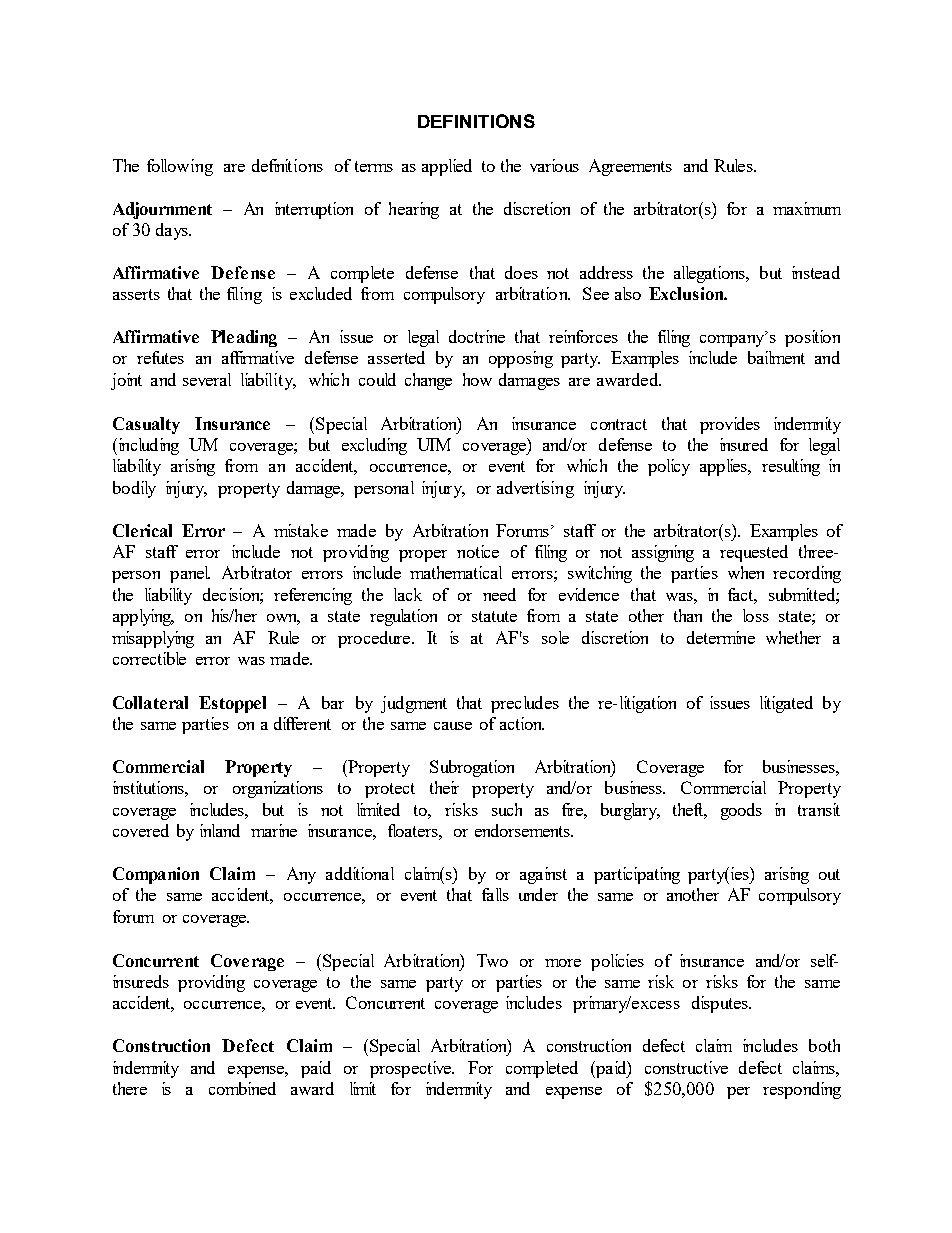 Image resolution: width=952 pixels, height=1233 pixels. I want to click on applied, so click(447, 167).
